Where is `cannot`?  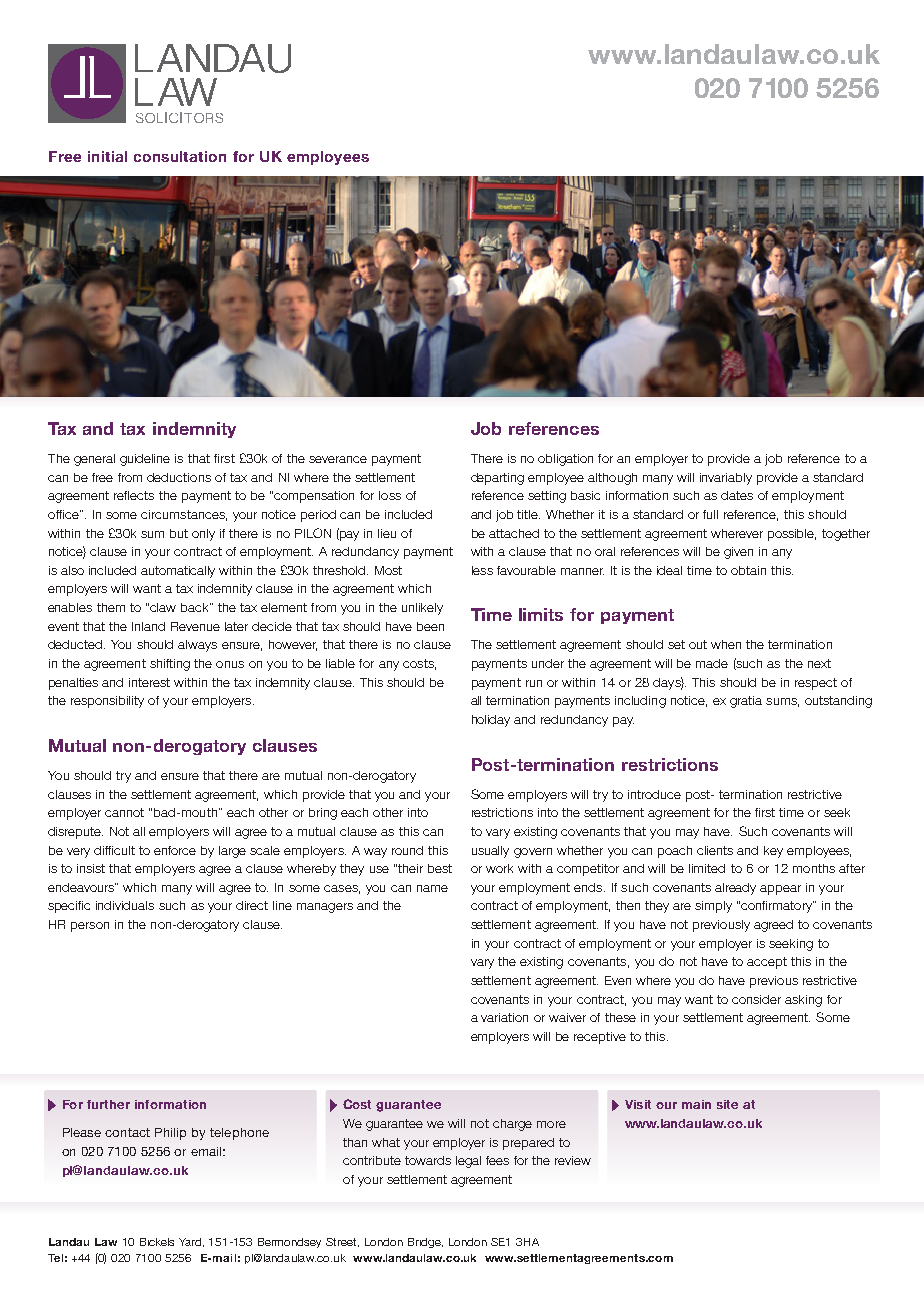
cannot is located at coordinates (124, 812).
